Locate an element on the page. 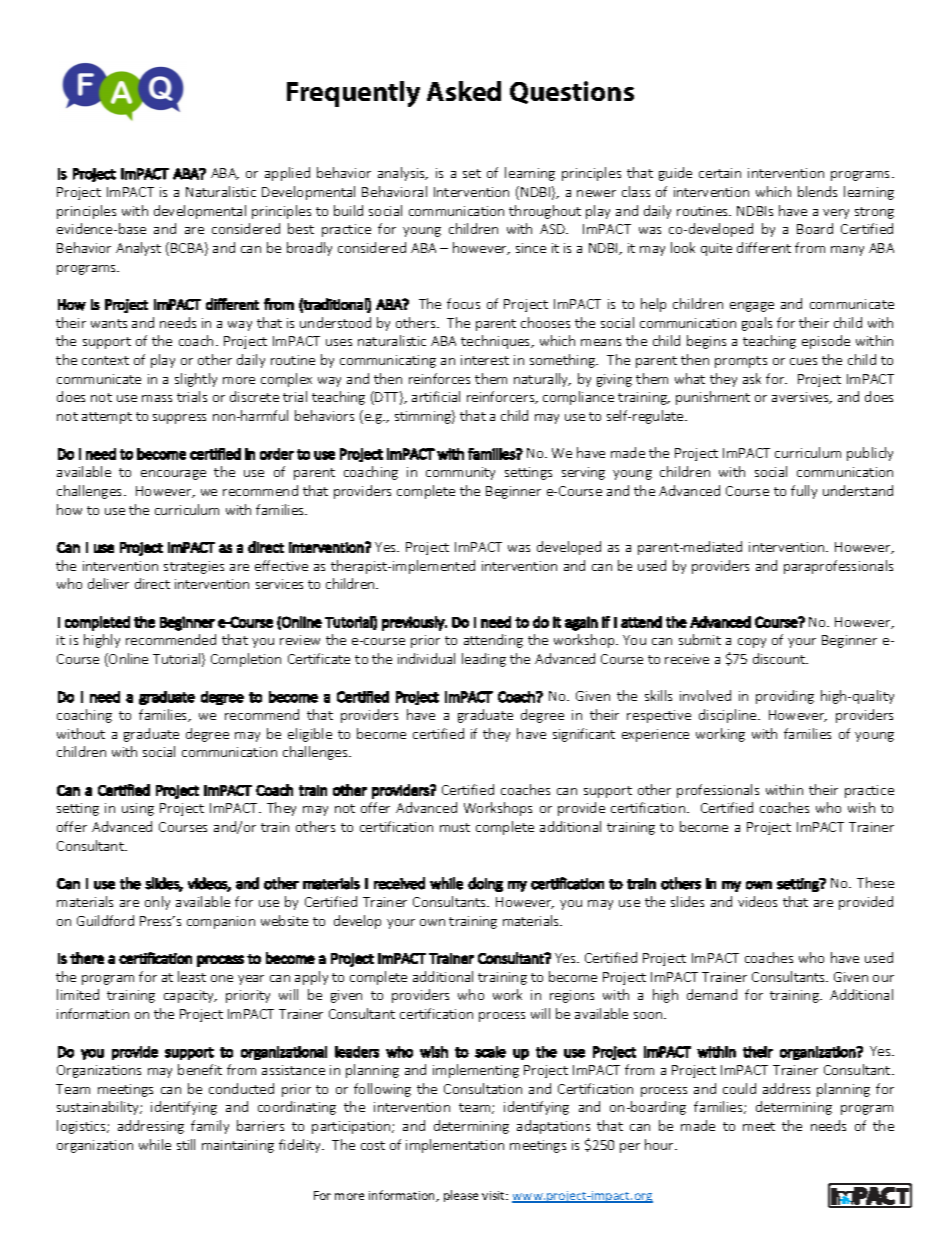  These is located at coordinates (875, 882).
